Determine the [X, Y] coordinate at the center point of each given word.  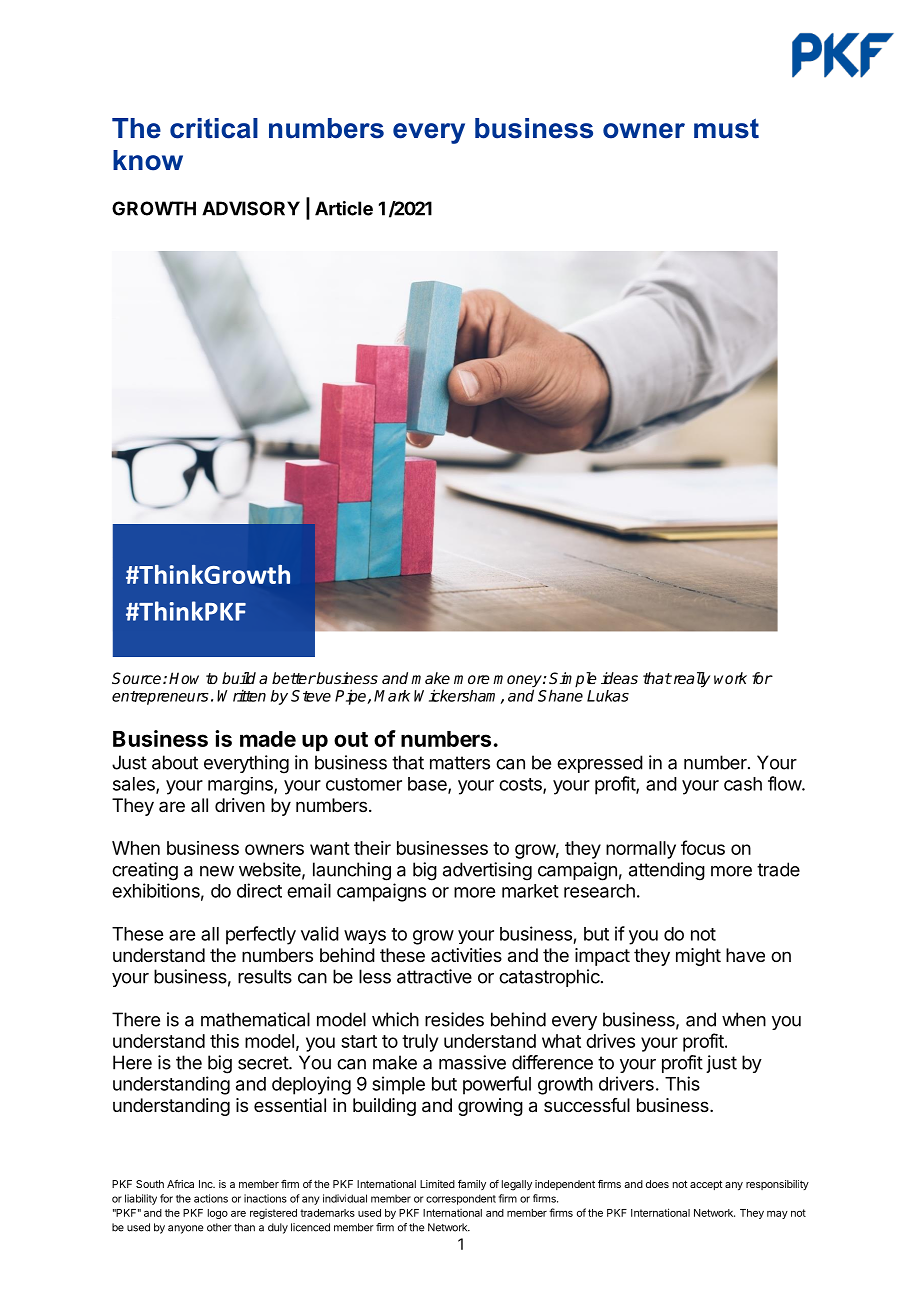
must [726, 128]
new [217, 871]
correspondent [461, 1199]
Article [344, 208]
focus [703, 847]
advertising [487, 871]
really [690, 680]
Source [138, 678]
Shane [560, 695]
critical [214, 128]
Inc [207, 1184]
